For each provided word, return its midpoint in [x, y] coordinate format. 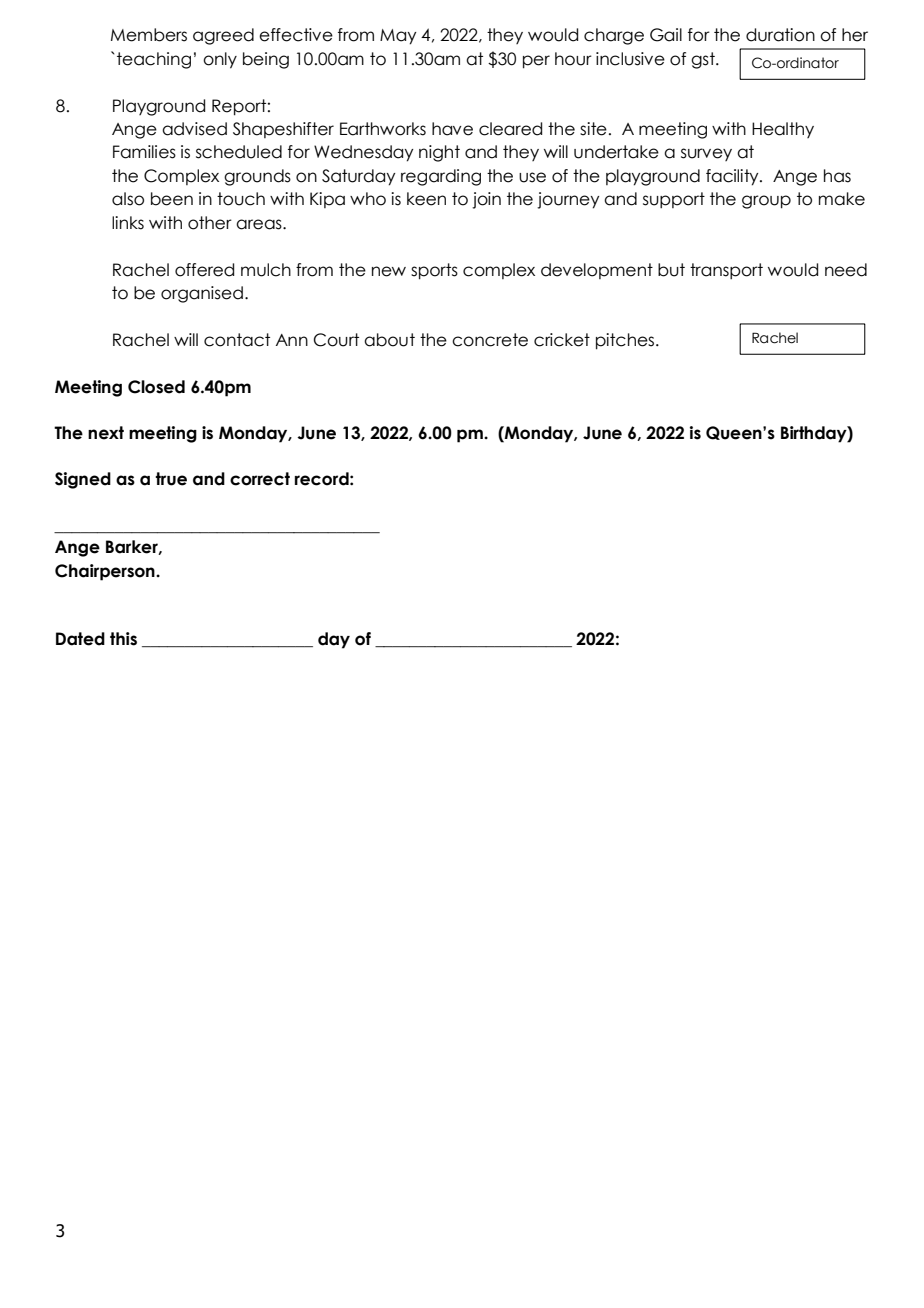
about [389, 340]
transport [726, 271]
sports [434, 271]
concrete [490, 340]
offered [204, 270]
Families [144, 152]
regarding [441, 177]
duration [780, 35]
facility [733, 177]
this [123, 639]
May [398, 37]
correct [260, 479]
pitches [626, 341]
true [171, 479]
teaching [154, 60]
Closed [156, 387]
